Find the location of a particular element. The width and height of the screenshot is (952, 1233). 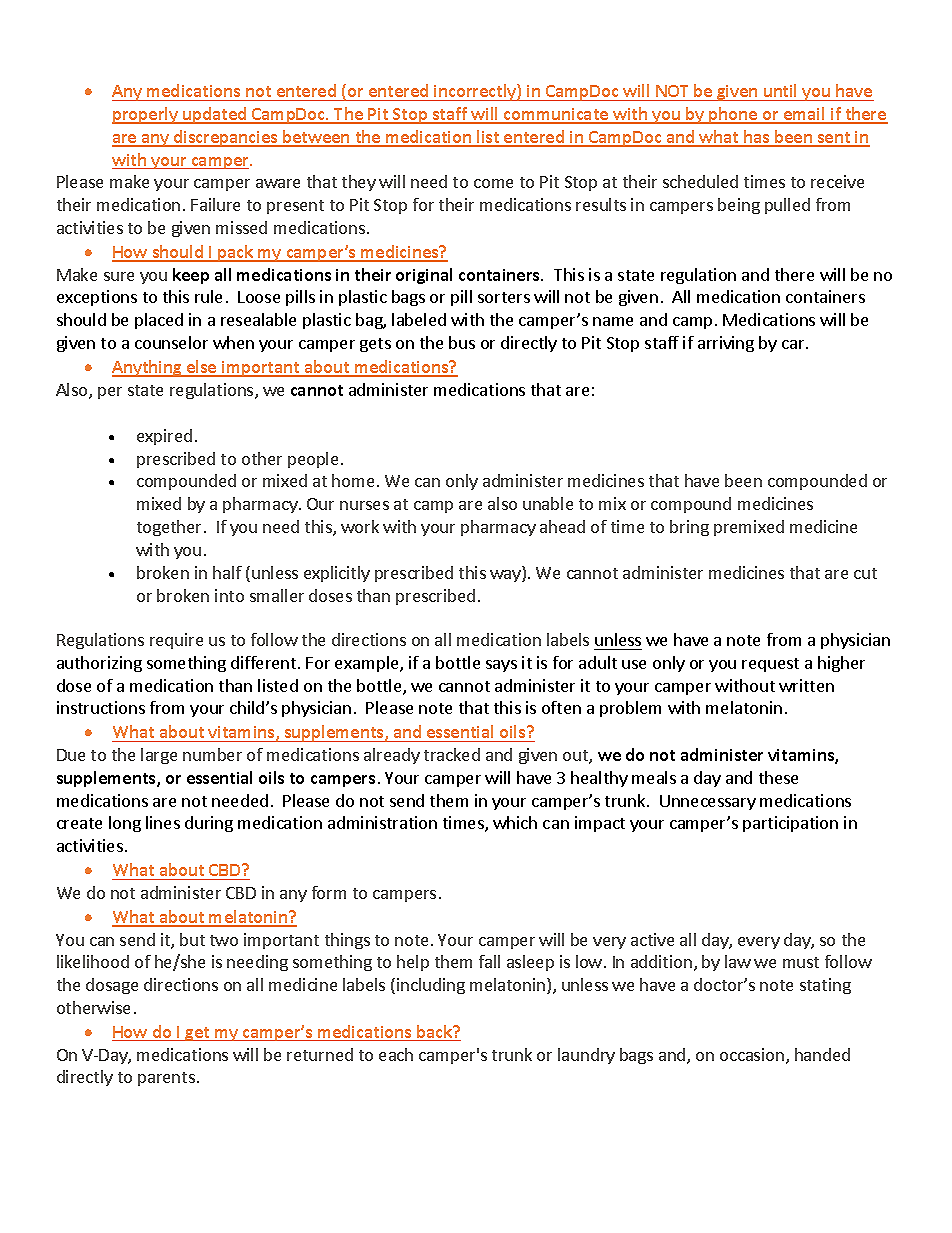

communicate is located at coordinates (556, 115).
